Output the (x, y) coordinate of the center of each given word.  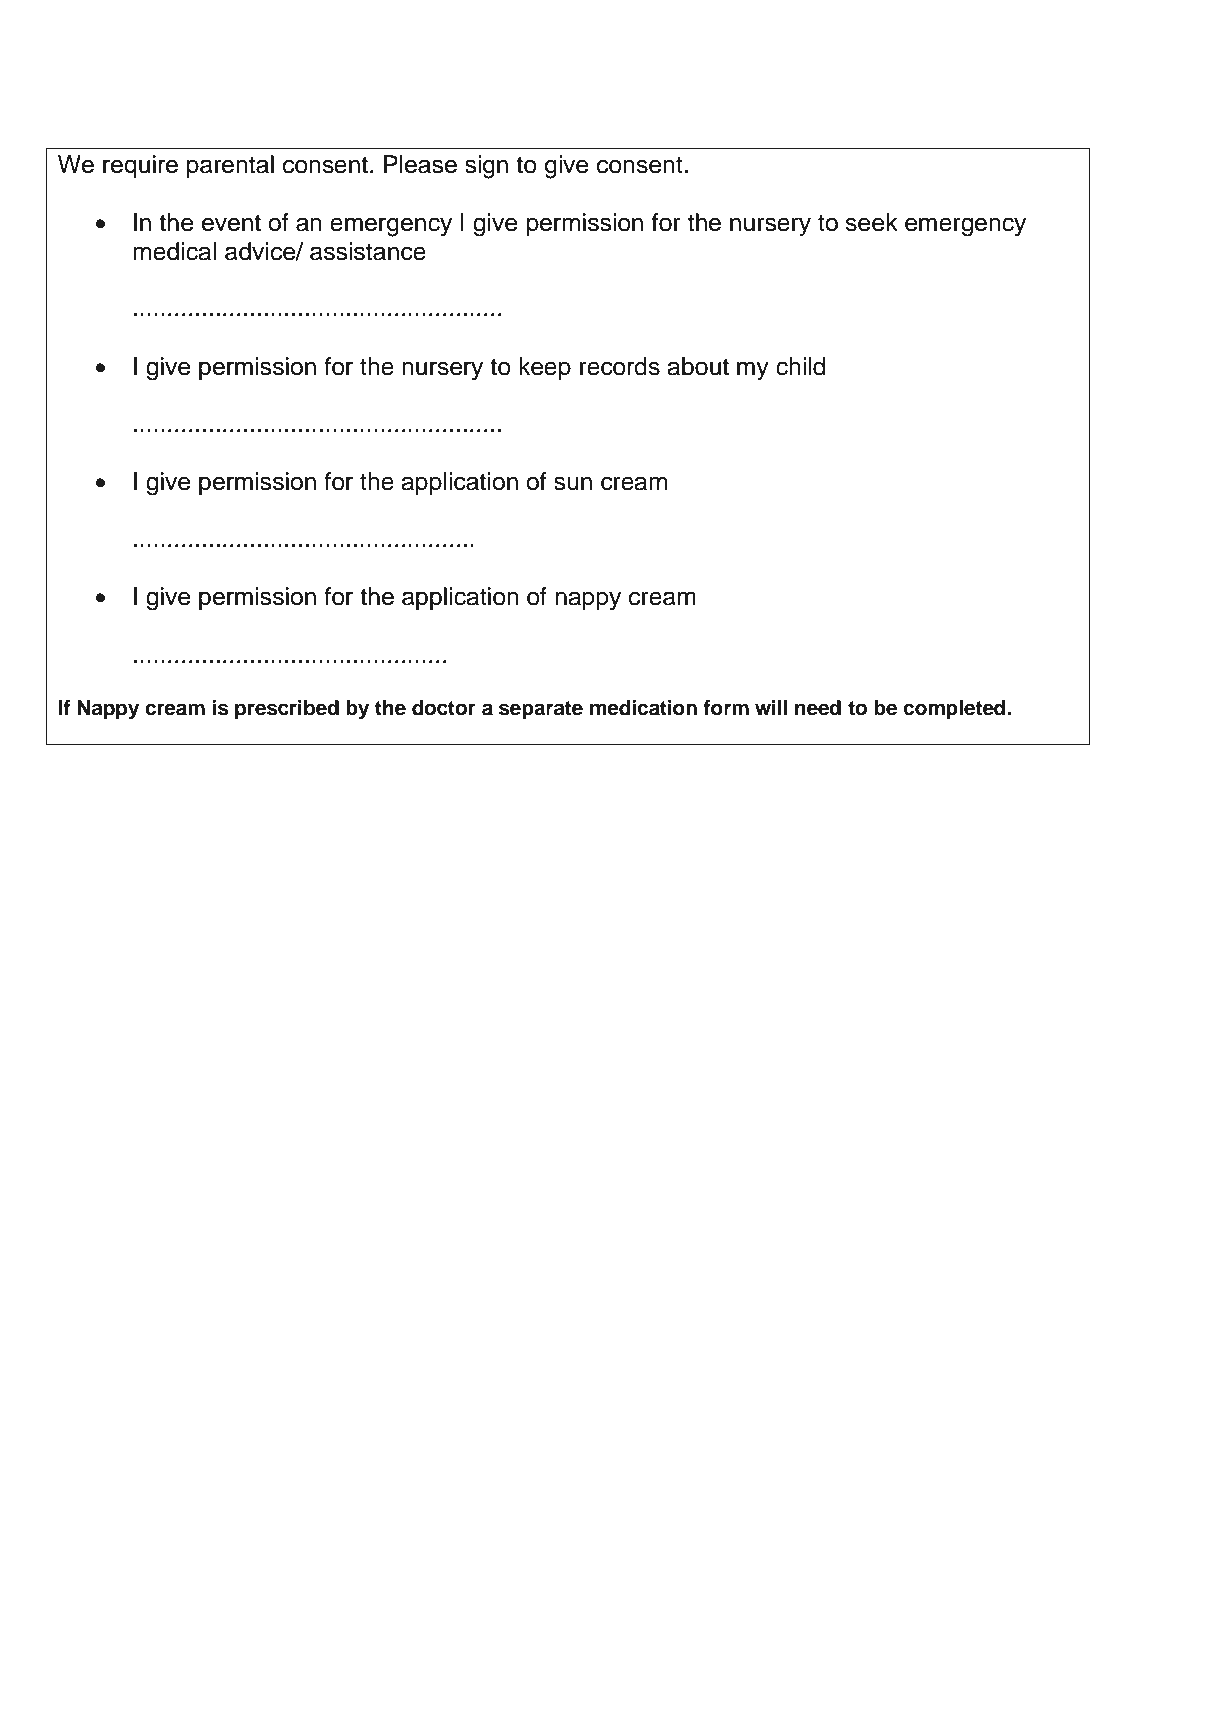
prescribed (287, 710)
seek (871, 222)
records (620, 366)
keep (545, 368)
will (771, 707)
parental (230, 166)
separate (541, 710)
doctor (444, 708)
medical (174, 251)
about (698, 366)
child (800, 366)
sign (486, 167)
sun (573, 483)
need (818, 708)
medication (643, 708)
